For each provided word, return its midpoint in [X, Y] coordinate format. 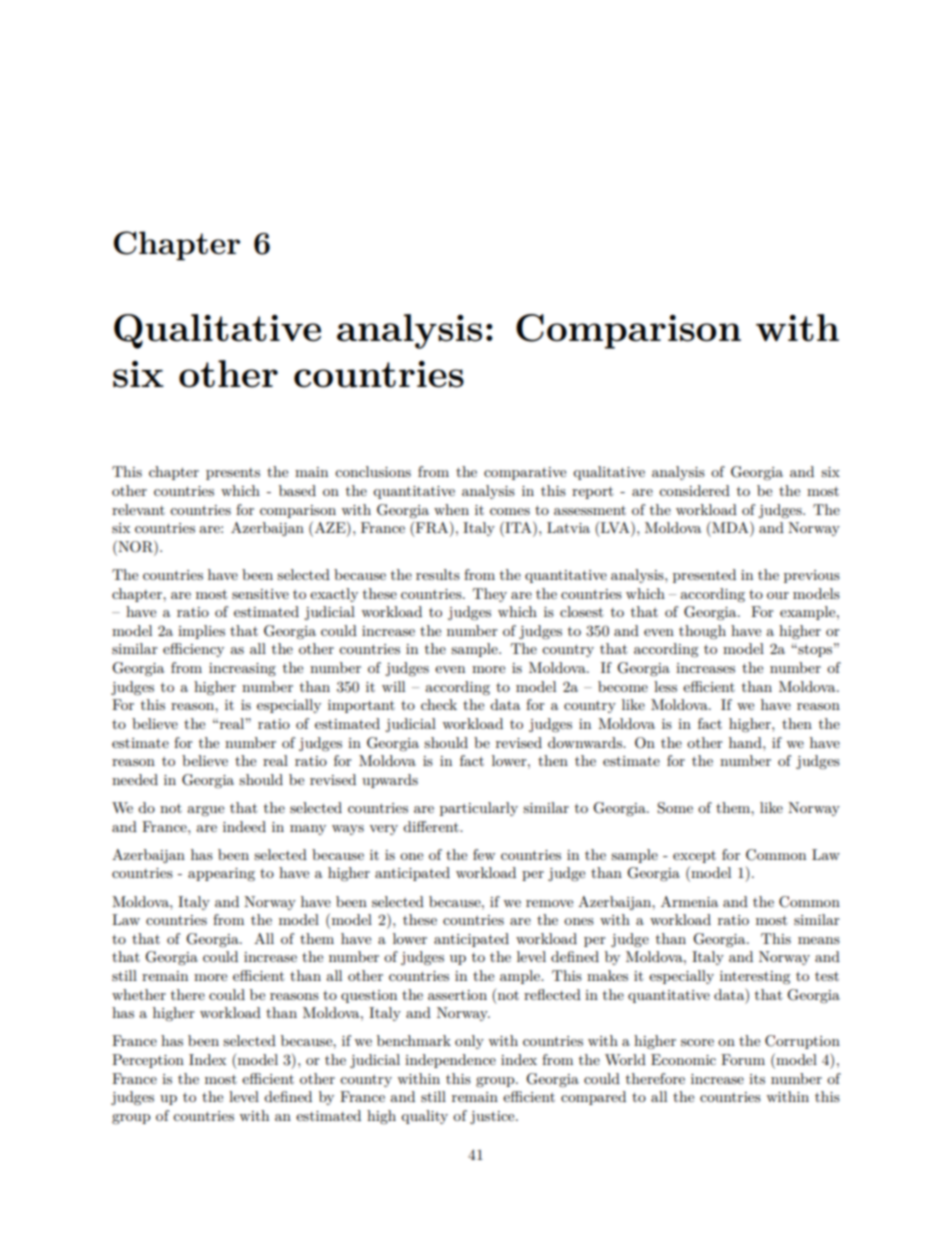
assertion [457, 995]
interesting [755, 978]
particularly [479, 809]
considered [694, 490]
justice [493, 1117]
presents [233, 474]
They [490, 595]
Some [675, 808]
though [702, 632]
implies [201, 632]
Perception [148, 1061]
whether [139, 994]
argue [205, 811]
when [451, 509]
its [757, 1079]
